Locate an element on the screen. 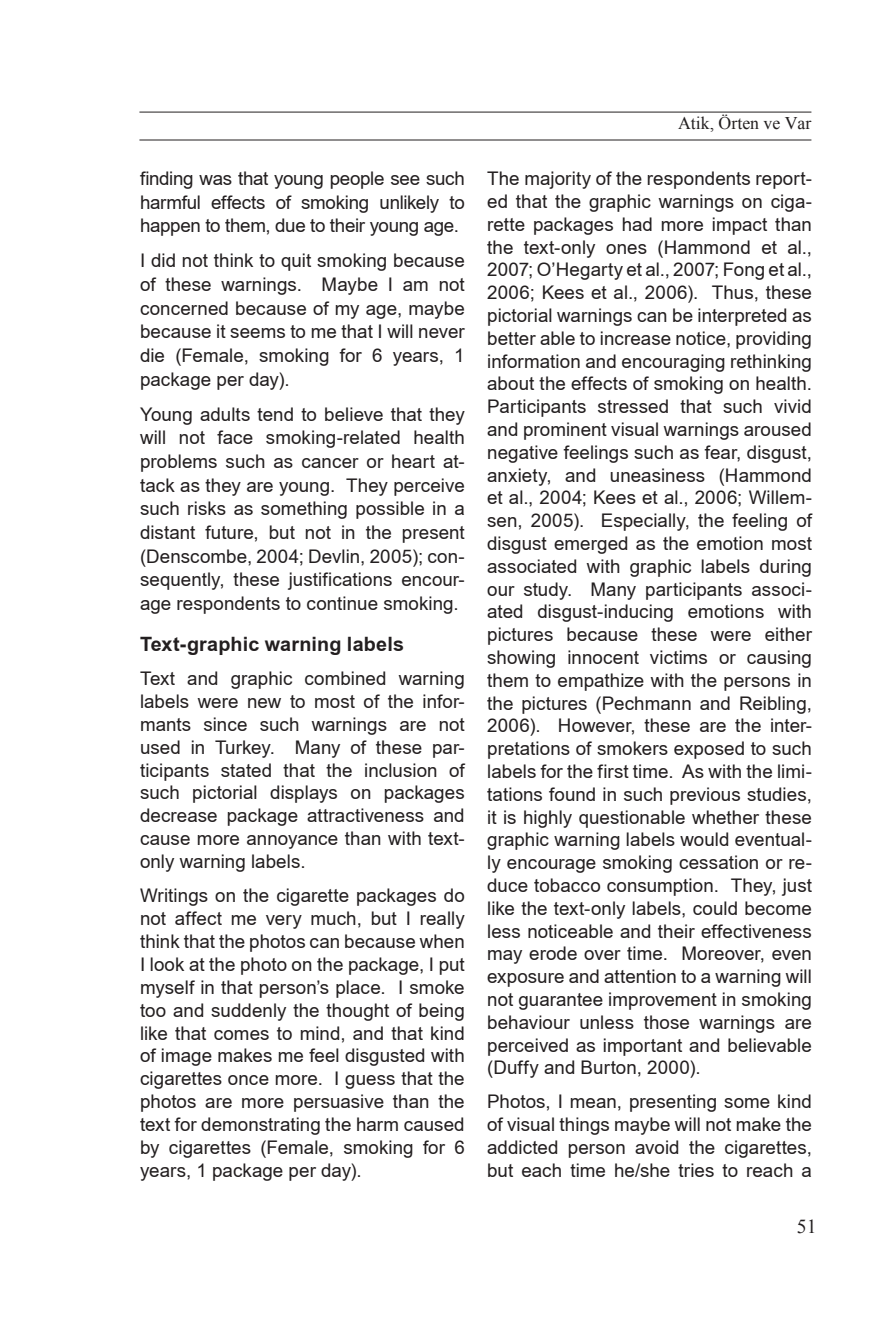 Image resolution: width=896 pixels, height=1317 pixels. Var is located at coordinates (798, 123).
